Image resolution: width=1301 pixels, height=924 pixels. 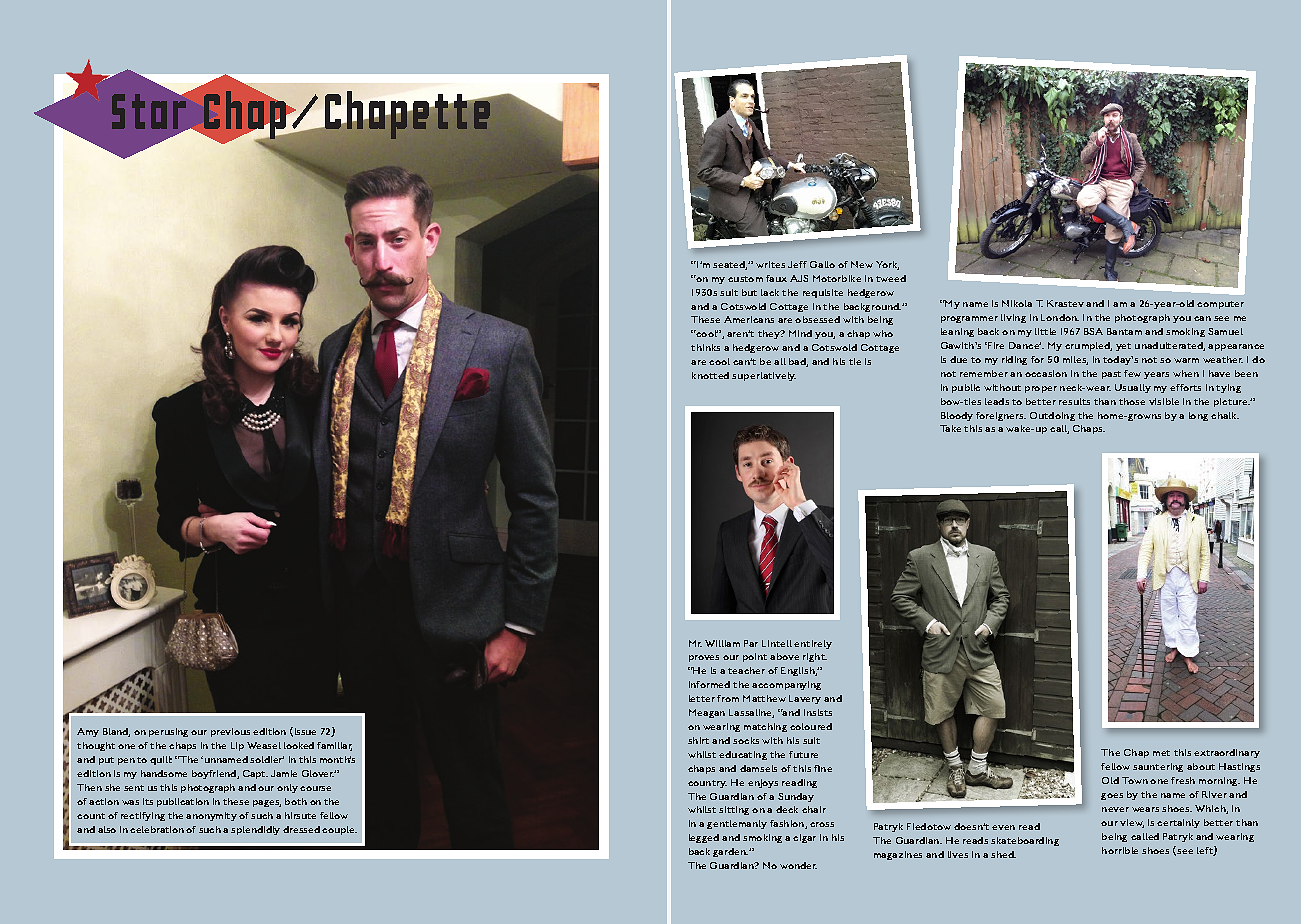 I want to click on Star, so click(x=150, y=112).
